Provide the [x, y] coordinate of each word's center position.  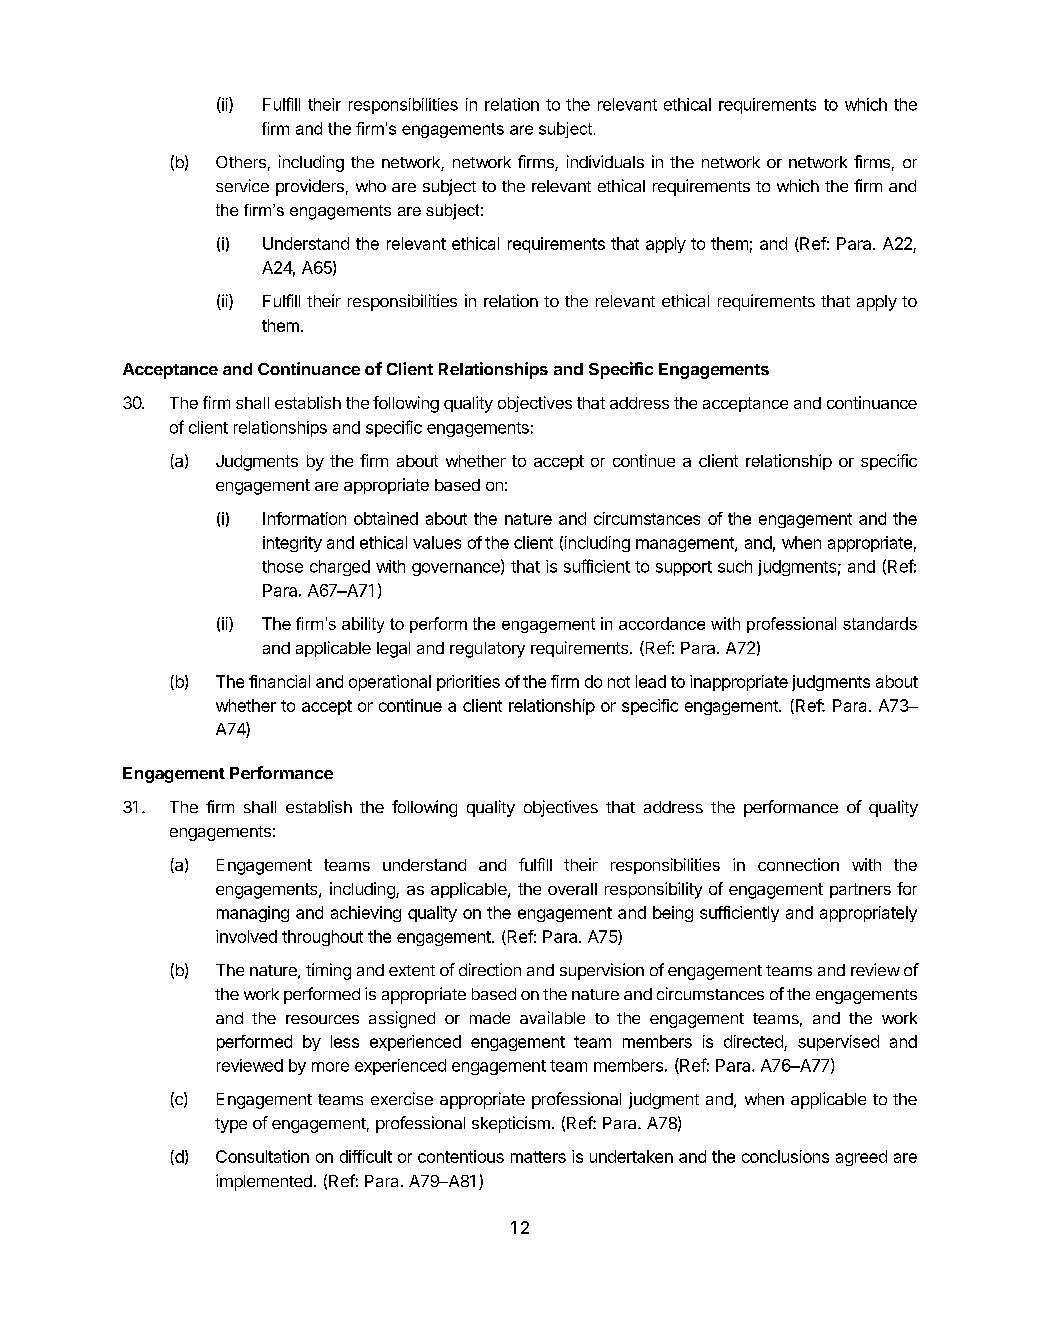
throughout [322, 938]
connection [798, 864]
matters [538, 1157]
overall [572, 889]
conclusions [785, 1156]
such [735, 566]
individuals [605, 161]
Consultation [262, 1156]
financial [279, 681]
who [371, 186]
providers [310, 187]
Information [304, 518]
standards [880, 623]
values [437, 542]
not [619, 682]
